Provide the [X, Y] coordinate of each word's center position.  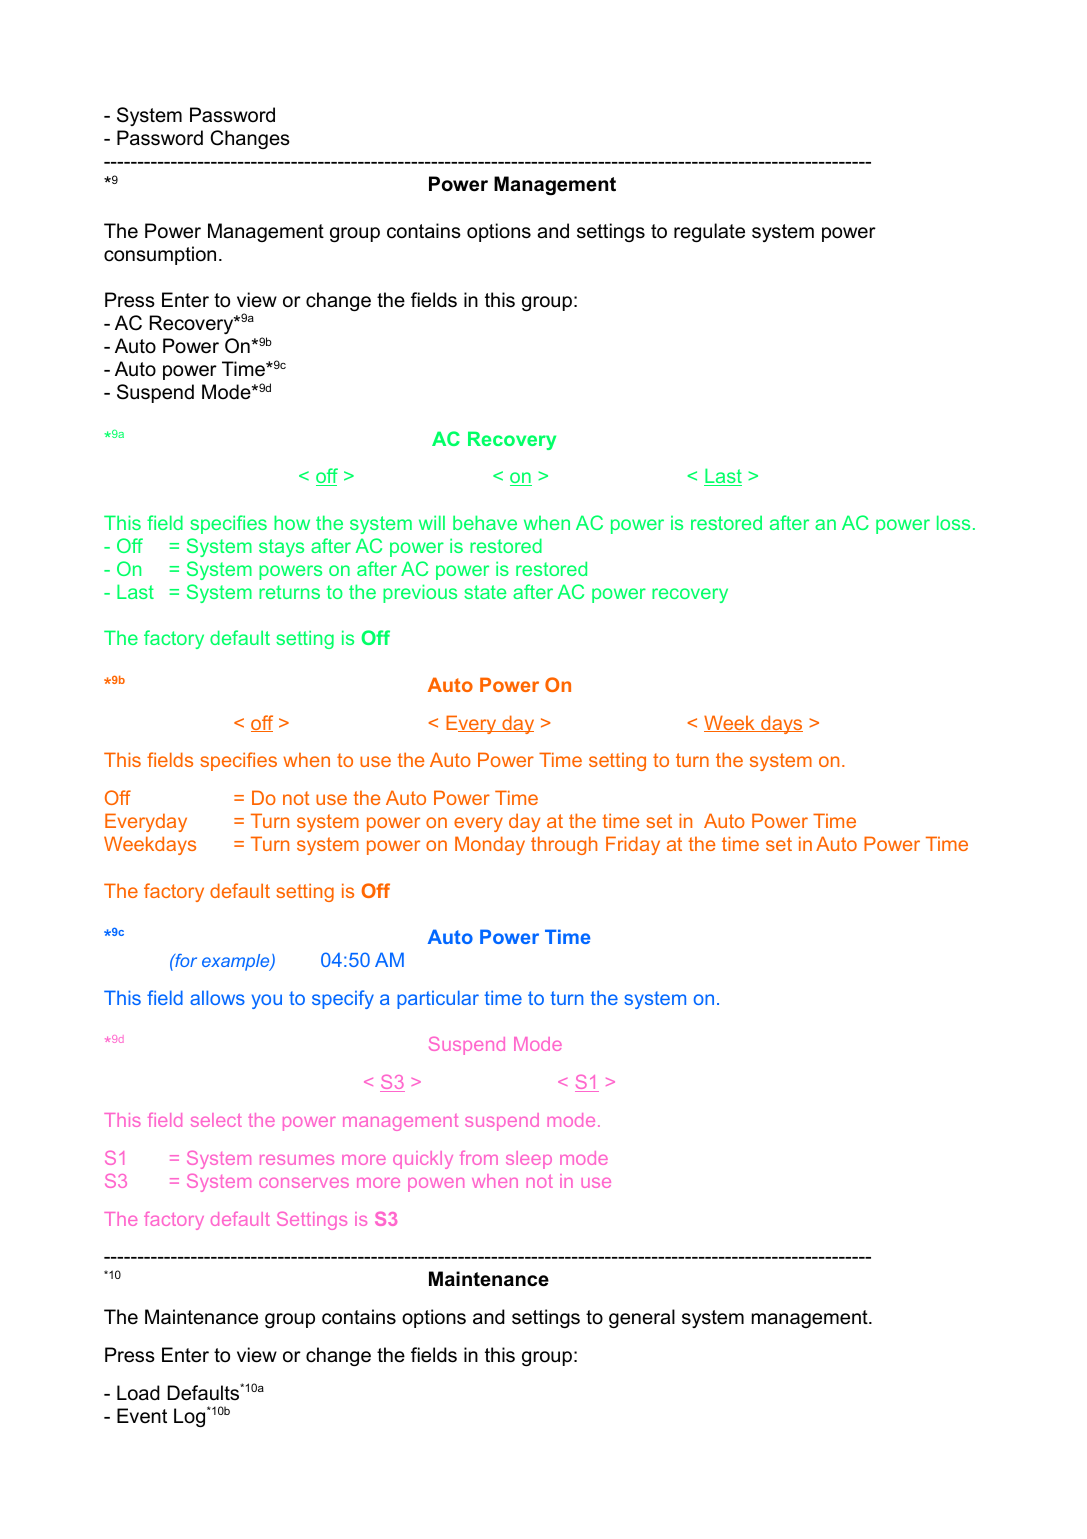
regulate [709, 232]
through [564, 845]
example [237, 962]
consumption [160, 255]
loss [953, 522]
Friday [633, 845]
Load [138, 1393]
